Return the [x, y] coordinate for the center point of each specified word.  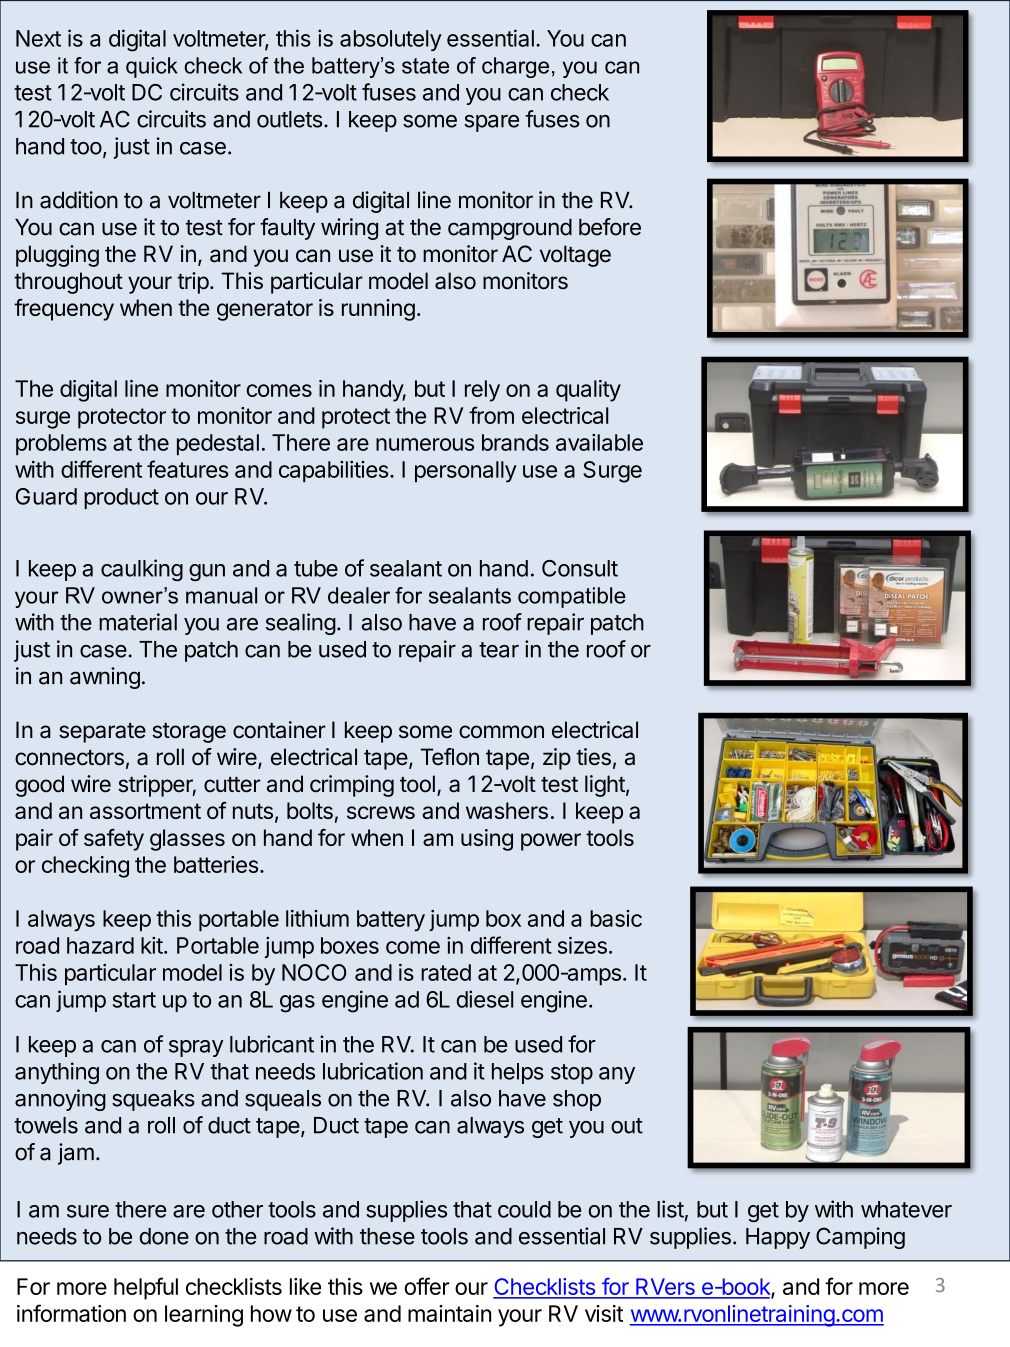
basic [616, 918]
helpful [146, 1288]
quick [152, 67]
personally [466, 472]
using [487, 840]
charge [515, 67]
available [599, 442]
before [610, 227]
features [187, 469]
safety [114, 840]
